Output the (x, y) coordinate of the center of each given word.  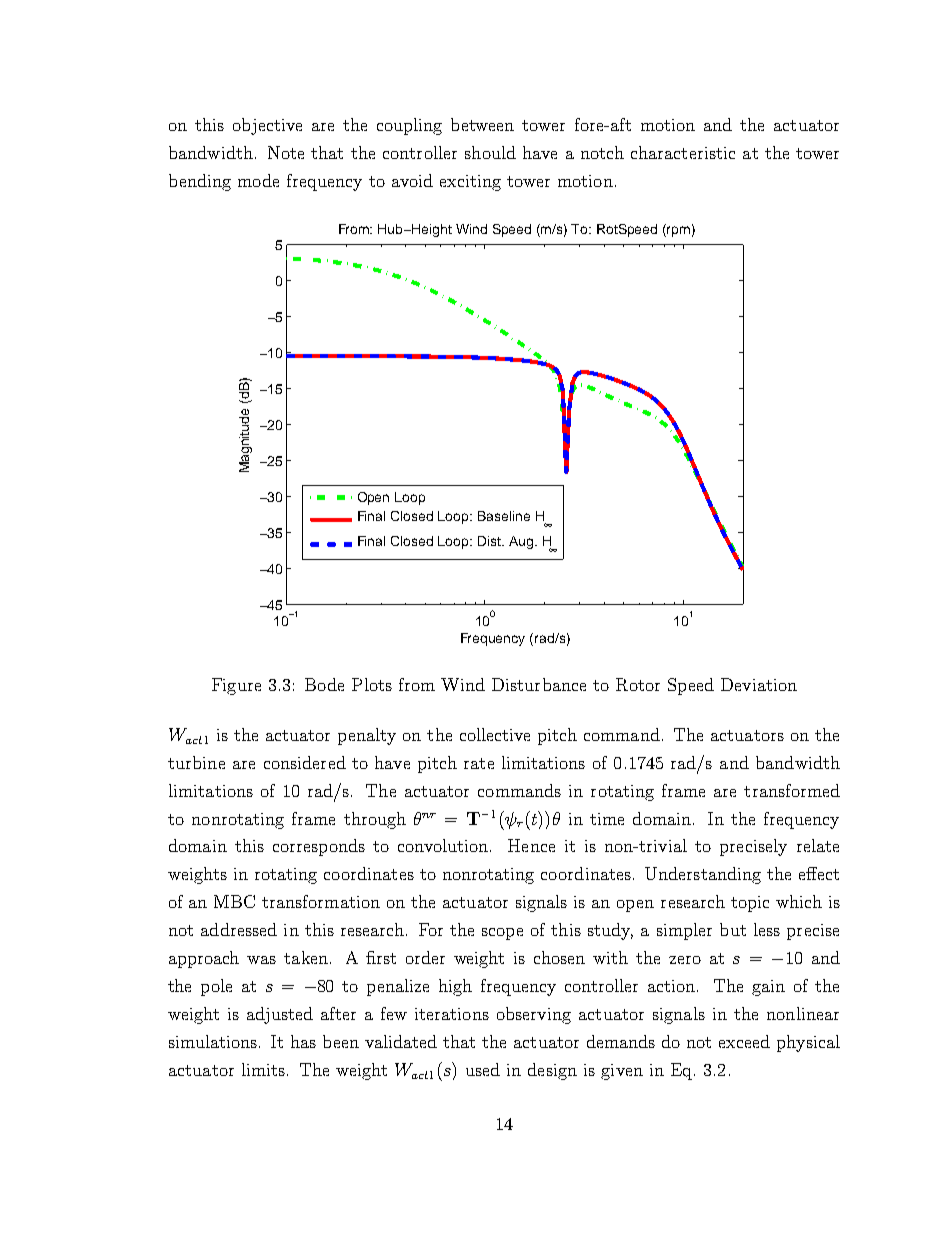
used (483, 1069)
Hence (531, 845)
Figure (236, 686)
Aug (522, 542)
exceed (744, 1041)
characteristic (683, 152)
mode (258, 180)
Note (286, 152)
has (303, 1041)
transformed (792, 790)
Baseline (504, 516)
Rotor (638, 684)
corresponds (319, 847)
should (490, 152)
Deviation (759, 684)
